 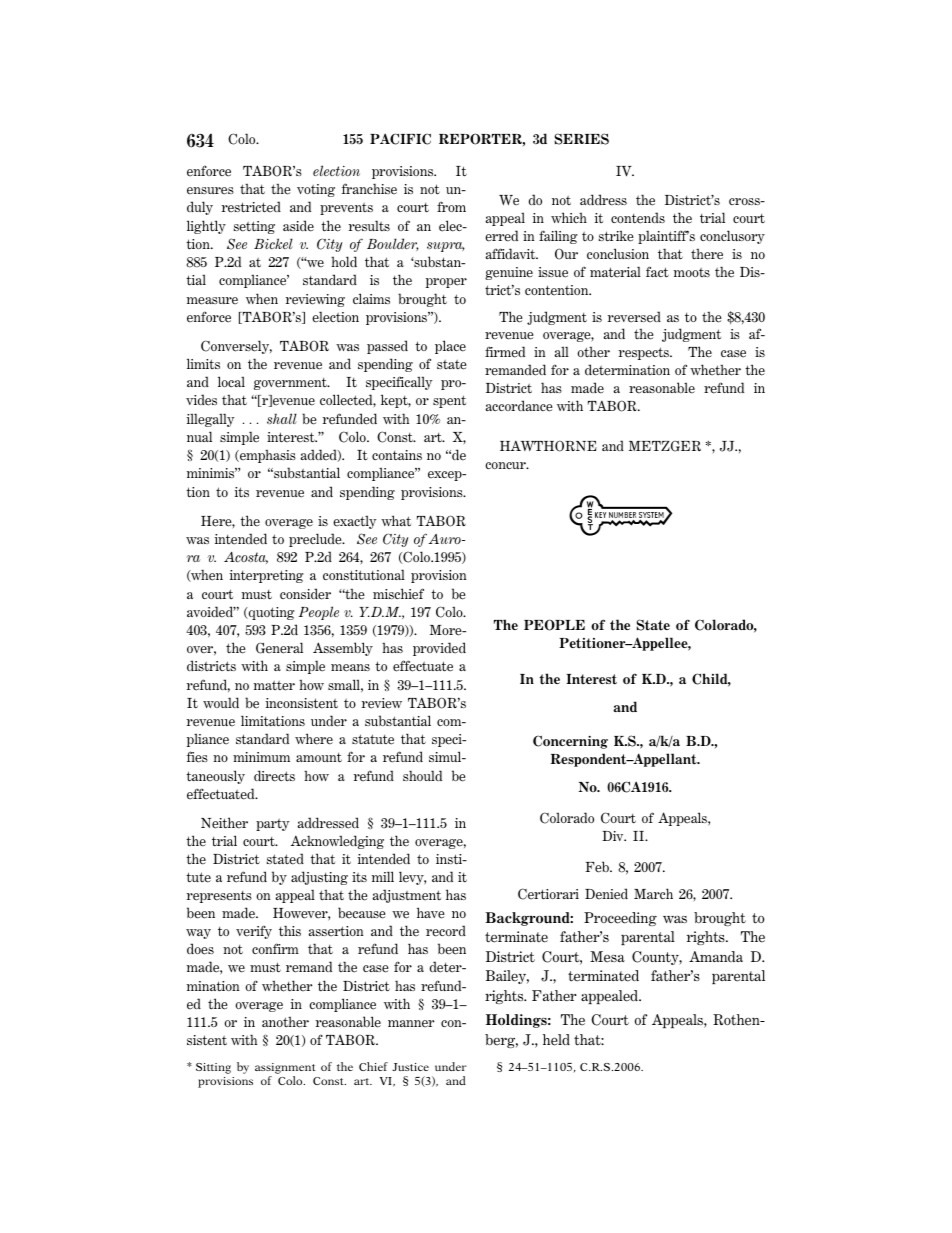 I want to click on interpreting, so click(x=266, y=576).
